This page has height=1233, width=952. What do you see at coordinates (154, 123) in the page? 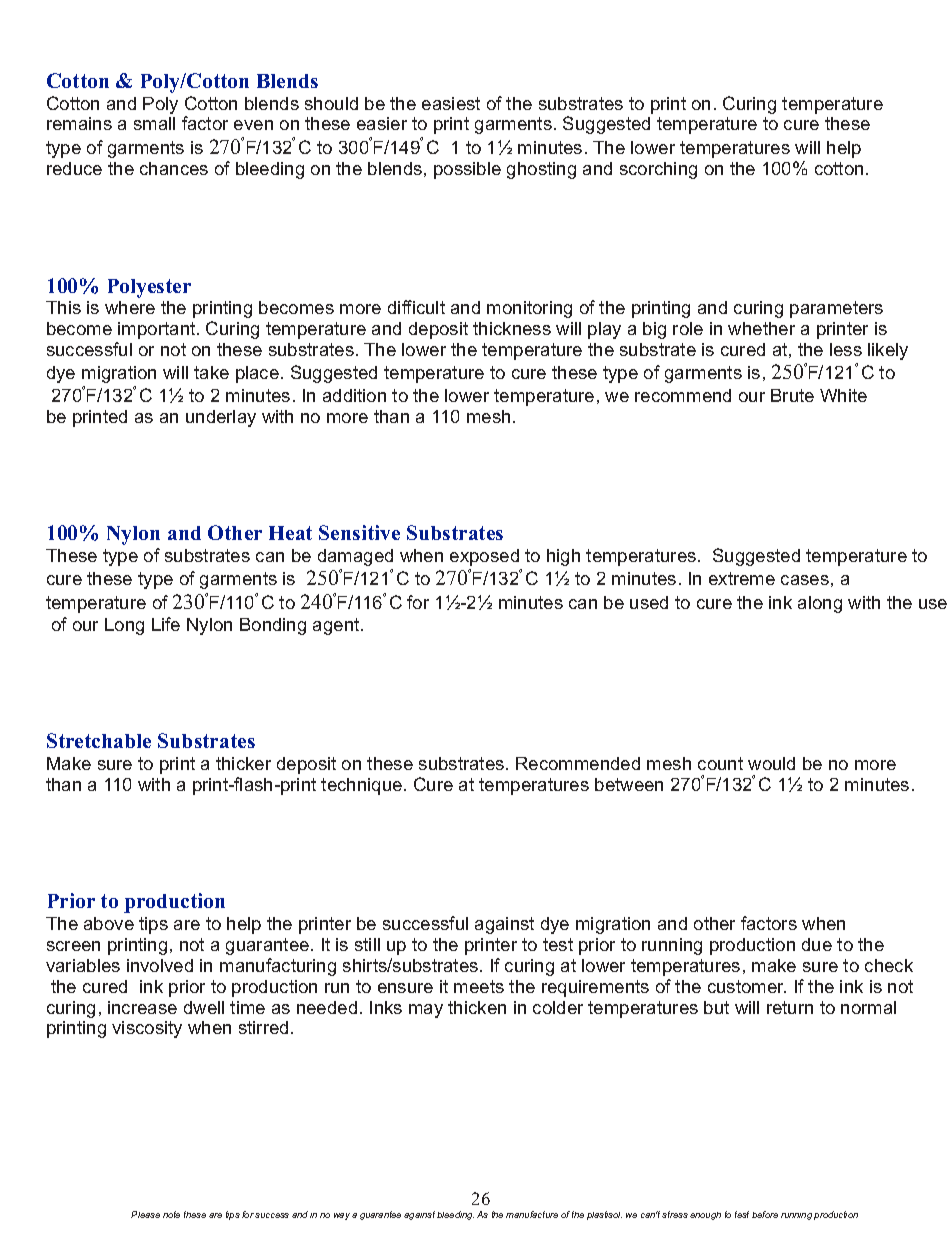
I see `small` at bounding box center [154, 123].
